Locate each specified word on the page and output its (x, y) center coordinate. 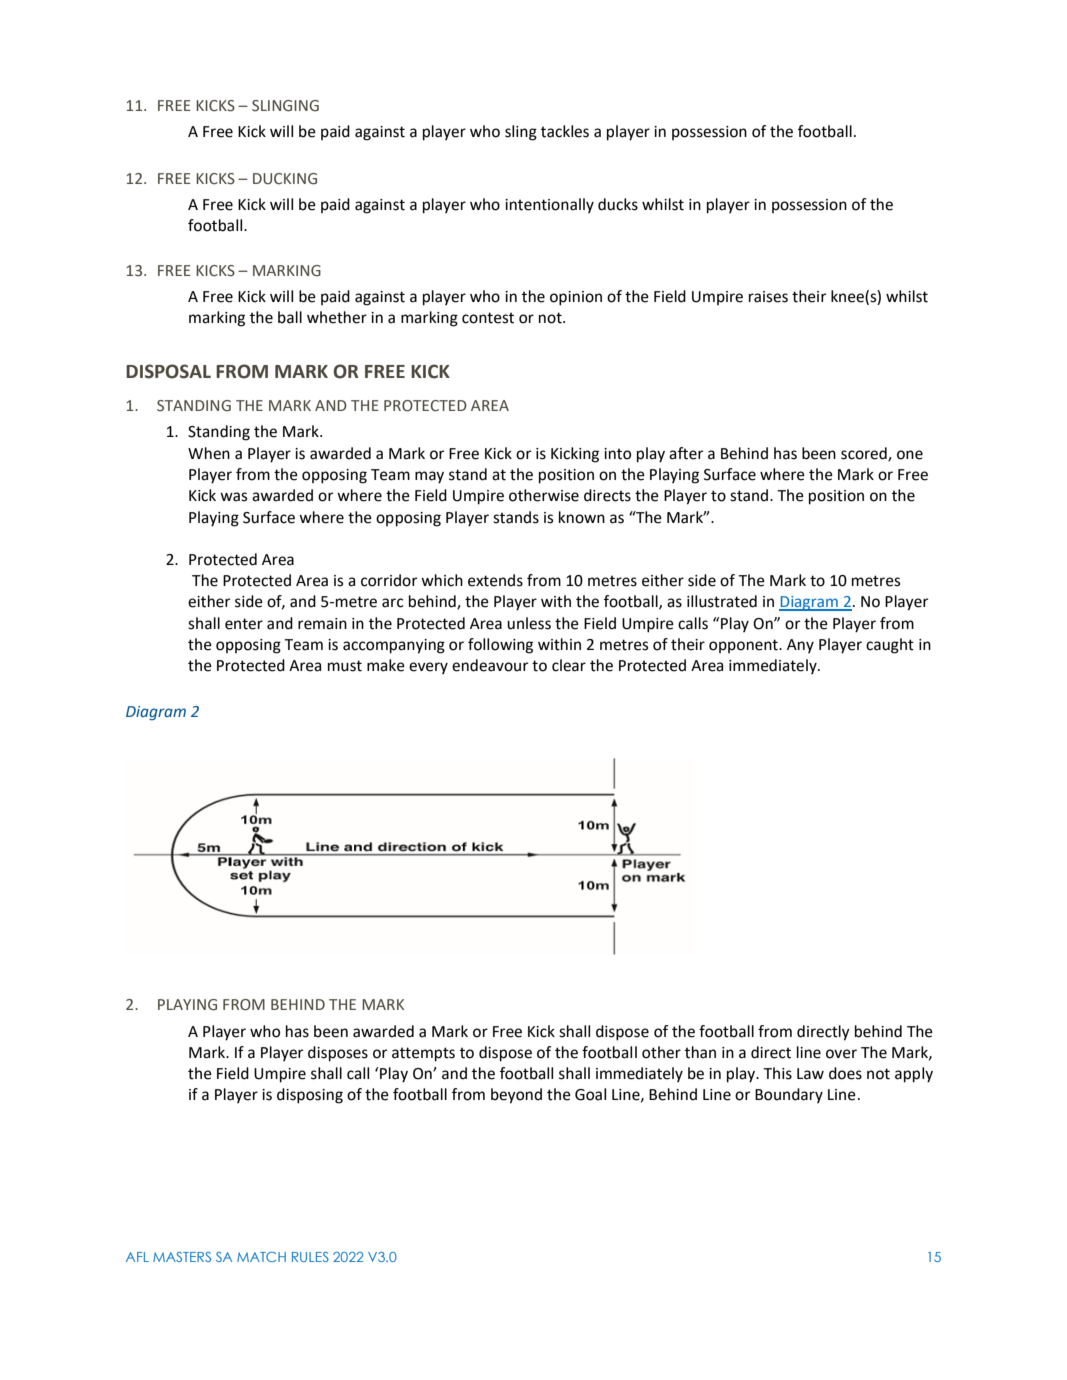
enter (244, 624)
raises (768, 297)
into (617, 454)
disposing (310, 1096)
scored (865, 454)
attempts (423, 1054)
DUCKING (285, 179)
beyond (516, 1096)
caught (890, 646)
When (209, 453)
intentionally (549, 205)
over (841, 1054)
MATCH (261, 1257)
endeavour (490, 665)
